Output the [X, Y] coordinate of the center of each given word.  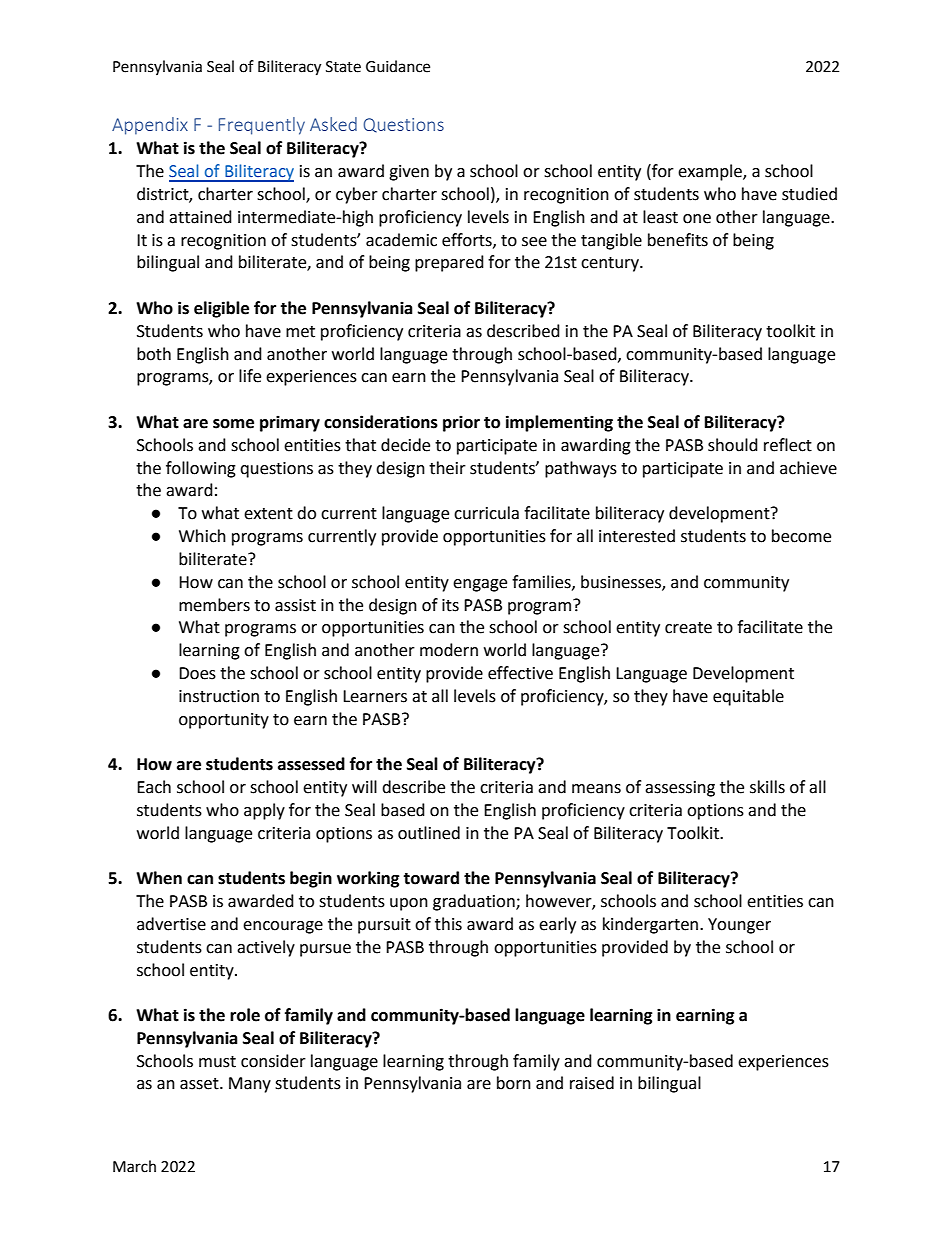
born [514, 1083]
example [711, 172]
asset [200, 1084]
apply [264, 811]
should [733, 445]
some [233, 424]
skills [767, 787]
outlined [429, 833]
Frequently [262, 126]
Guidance [398, 66]
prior [461, 423]
